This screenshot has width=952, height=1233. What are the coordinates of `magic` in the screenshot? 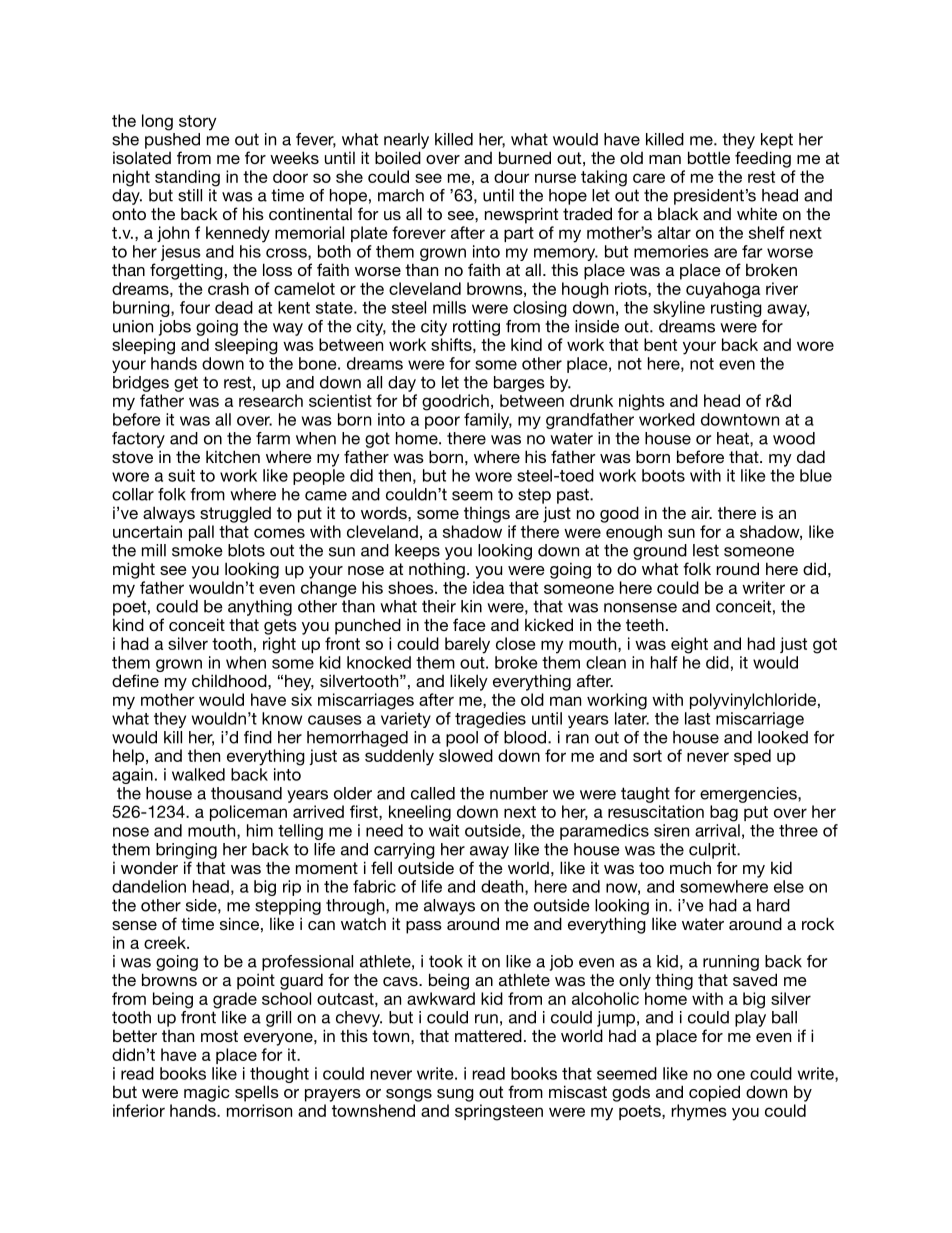 It's located at (207, 1094).
